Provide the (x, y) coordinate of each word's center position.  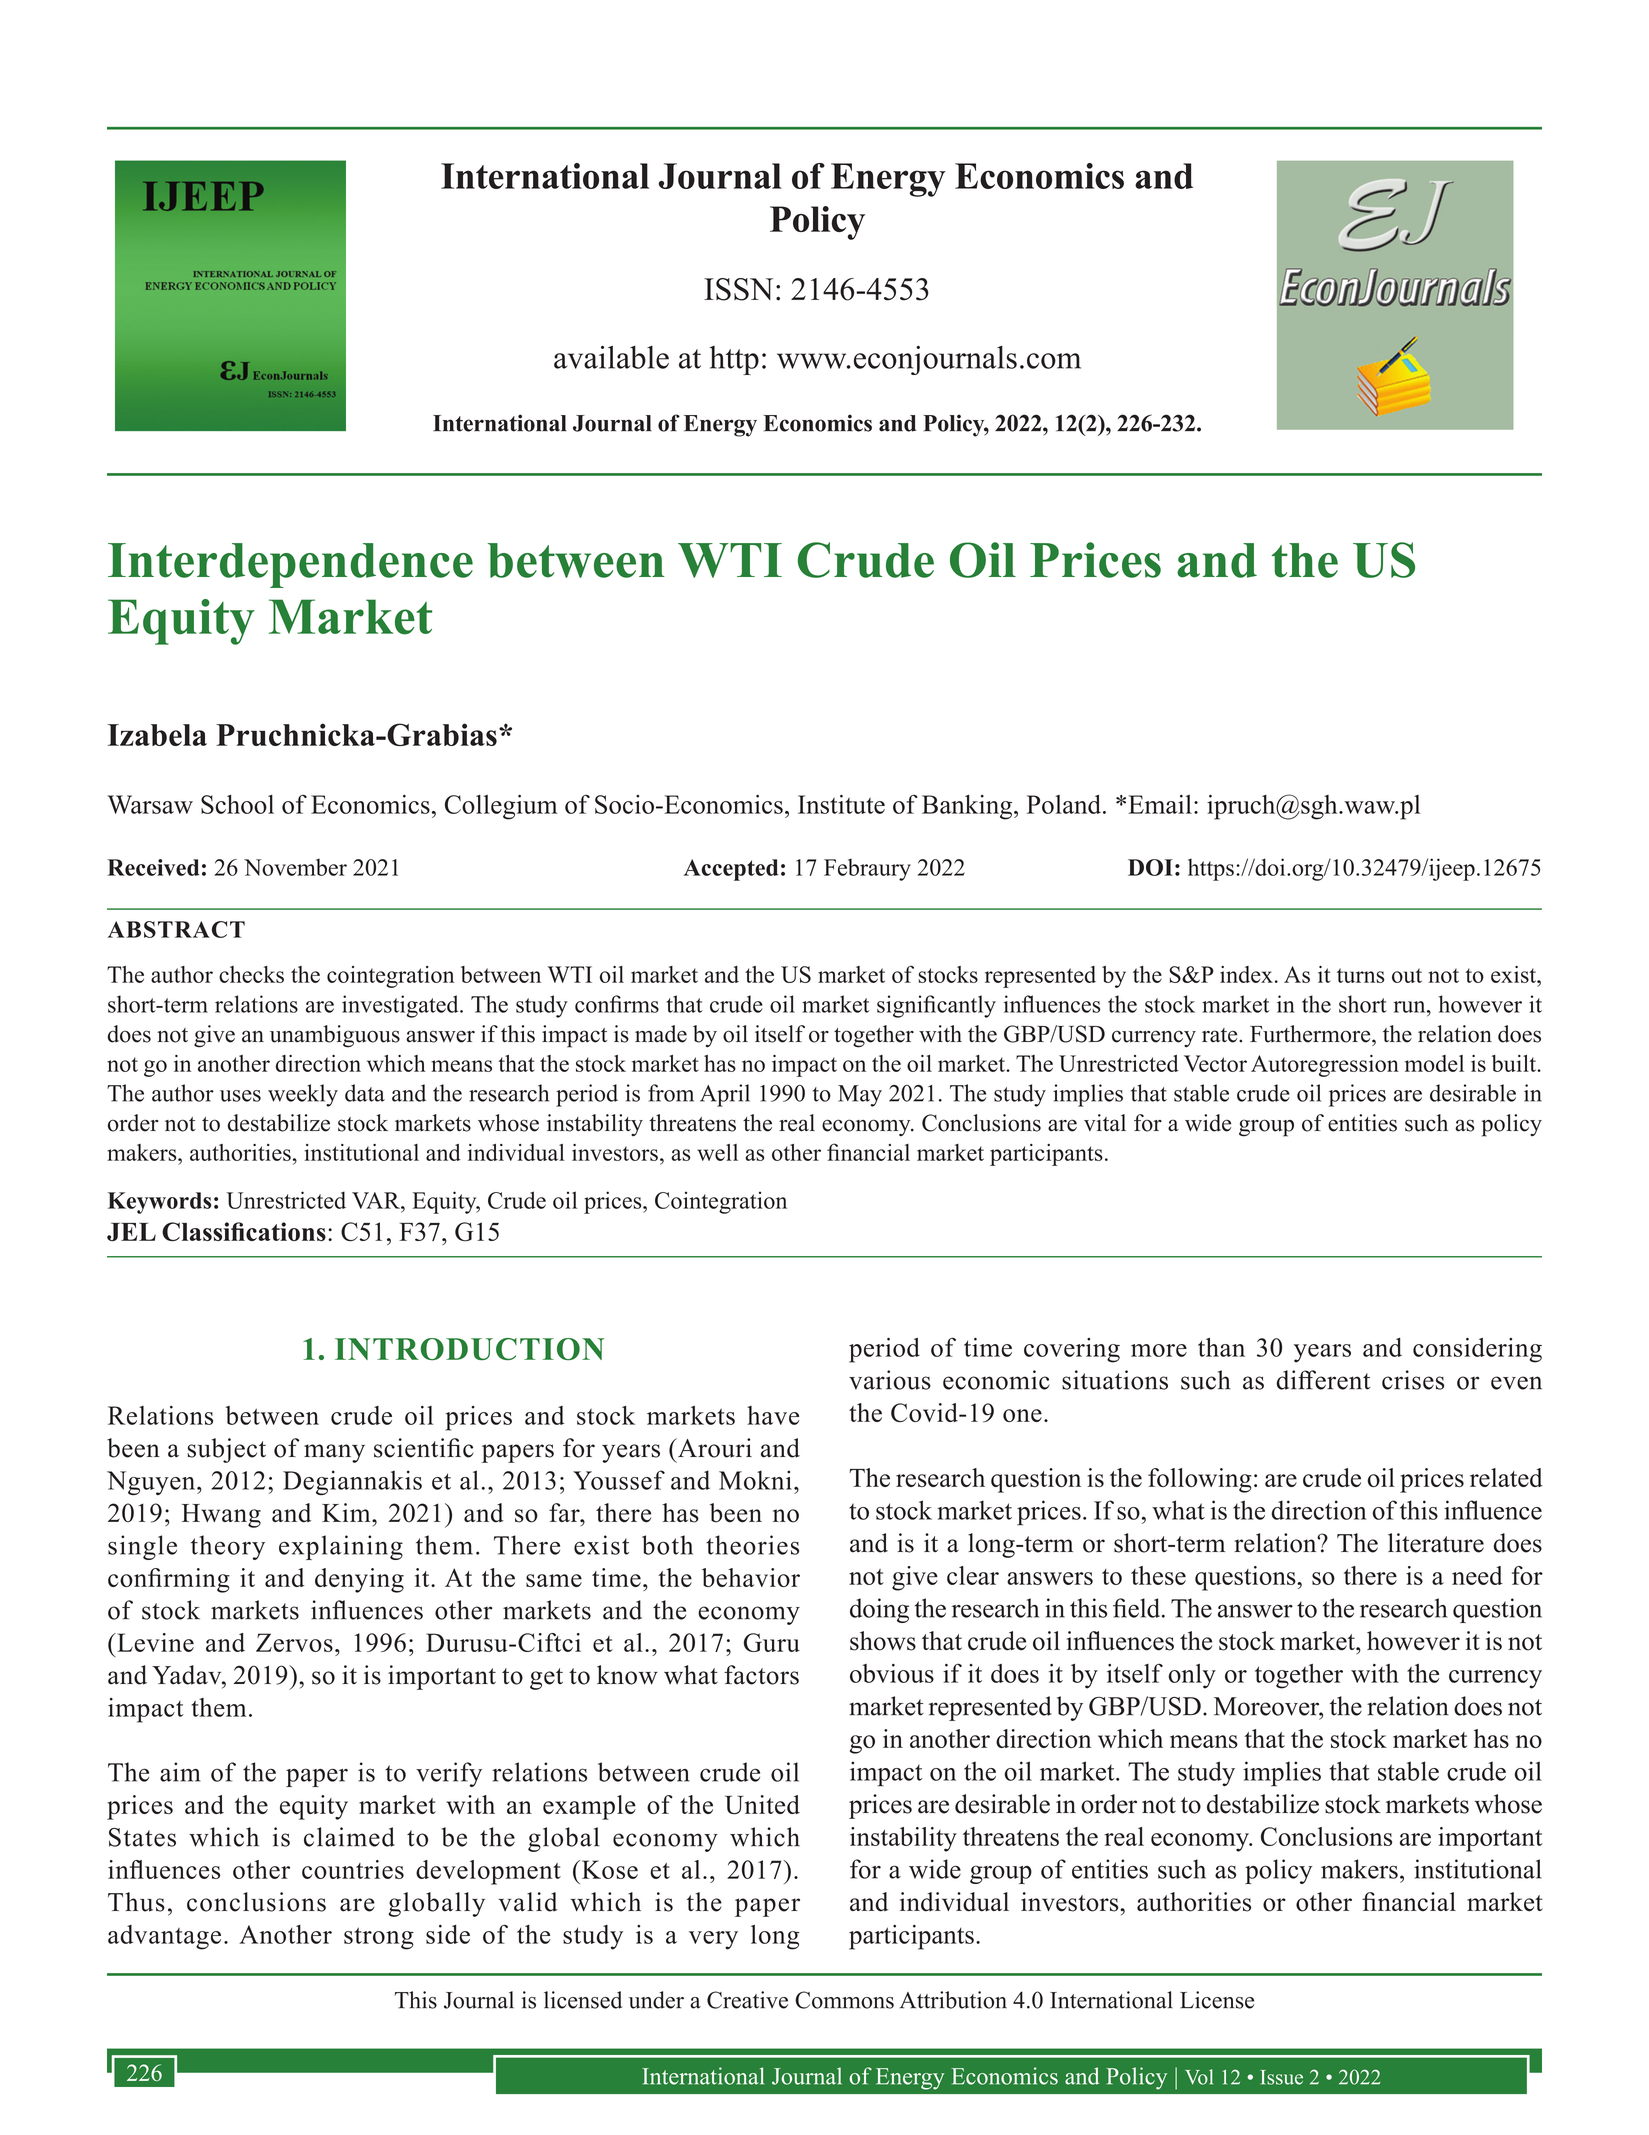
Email (1160, 804)
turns (1361, 975)
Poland (1065, 804)
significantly (936, 1006)
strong (379, 1938)
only (1192, 1676)
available (611, 357)
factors (761, 1675)
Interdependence (290, 565)
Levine (154, 1642)
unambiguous (335, 1036)
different (1323, 1380)
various (890, 1380)
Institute (841, 804)
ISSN (738, 289)
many (334, 1453)
